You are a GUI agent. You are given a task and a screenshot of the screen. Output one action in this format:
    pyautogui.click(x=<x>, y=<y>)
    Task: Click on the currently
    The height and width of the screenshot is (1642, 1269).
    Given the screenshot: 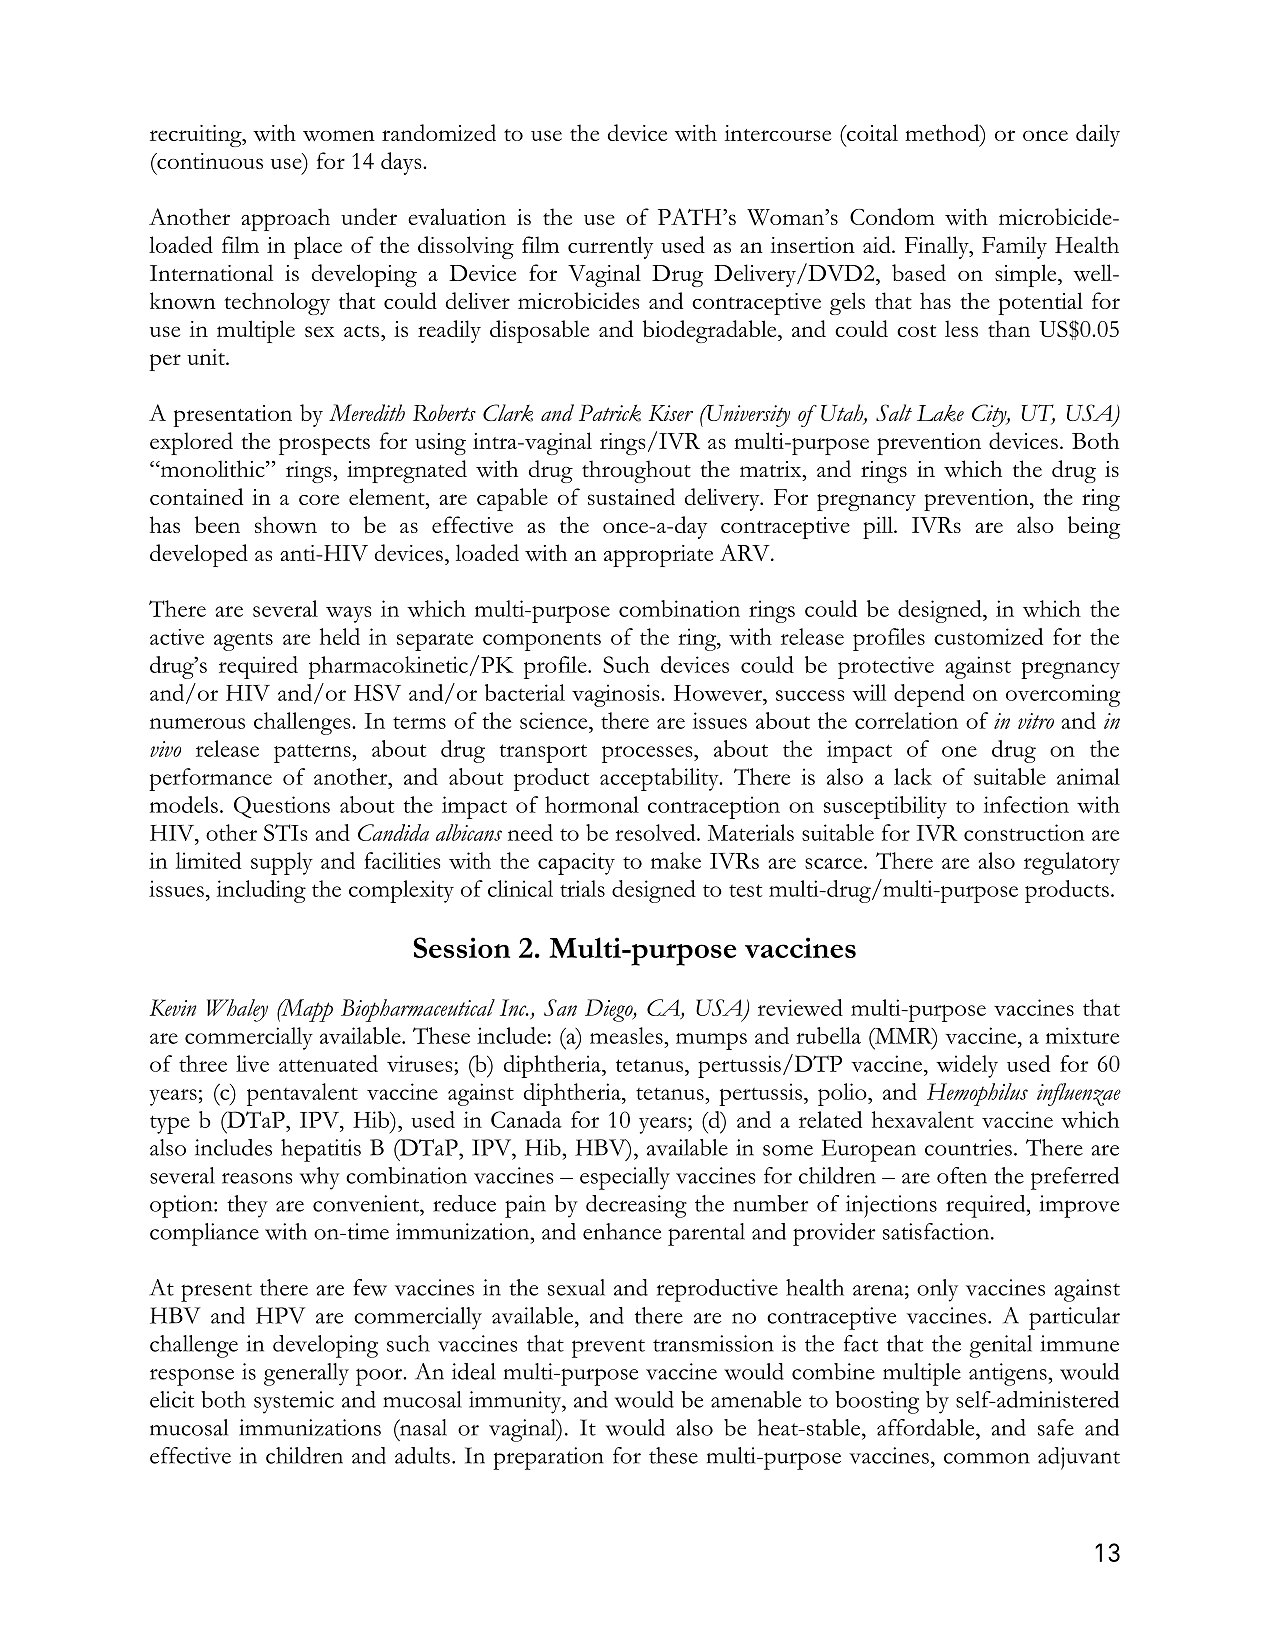 What is the action you would take?
    pyautogui.click(x=610, y=247)
